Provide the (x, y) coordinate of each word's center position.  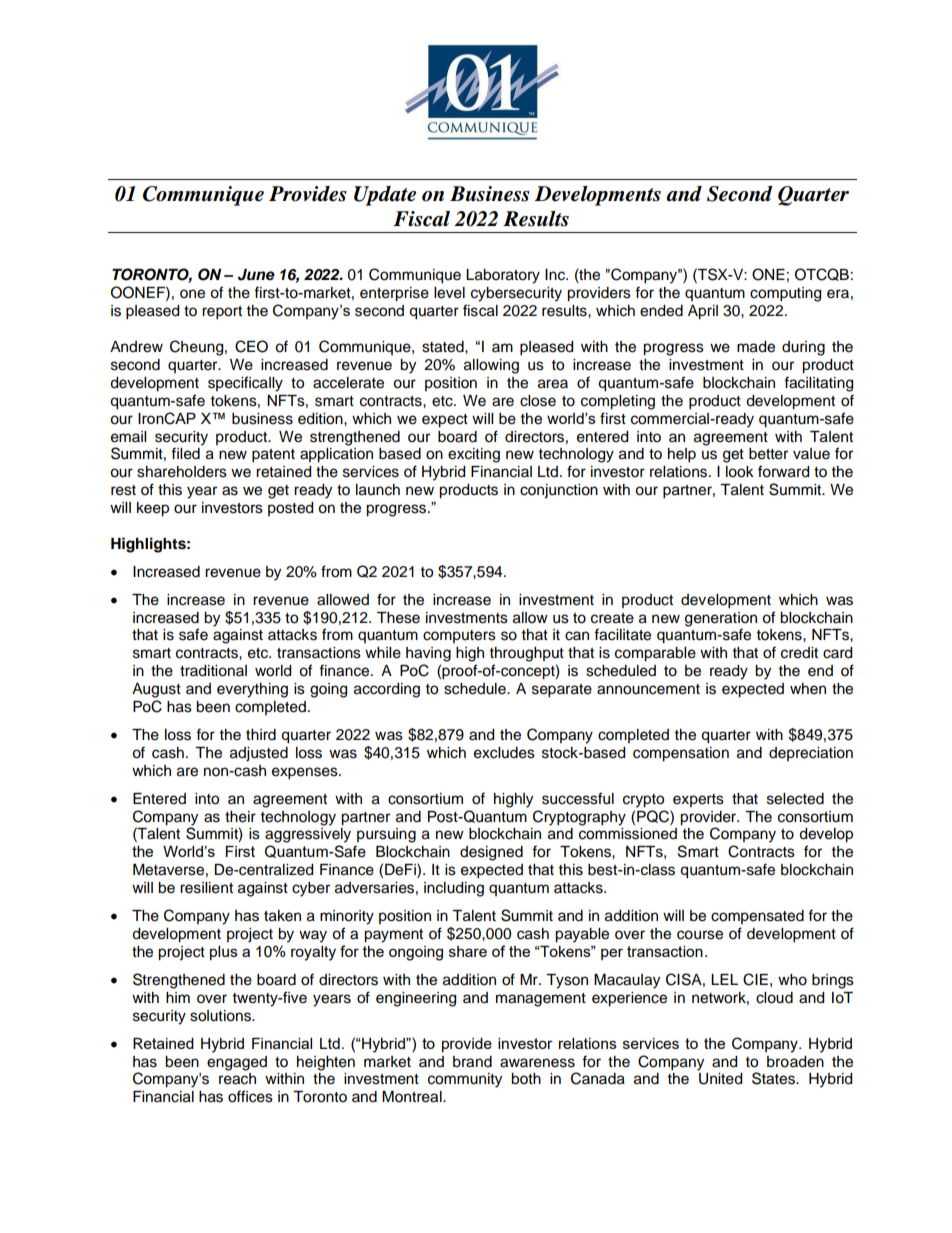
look (740, 472)
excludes (504, 753)
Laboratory (503, 276)
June (256, 275)
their (240, 817)
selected (795, 799)
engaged (237, 1063)
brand (472, 1062)
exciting (474, 455)
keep (153, 509)
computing (785, 294)
